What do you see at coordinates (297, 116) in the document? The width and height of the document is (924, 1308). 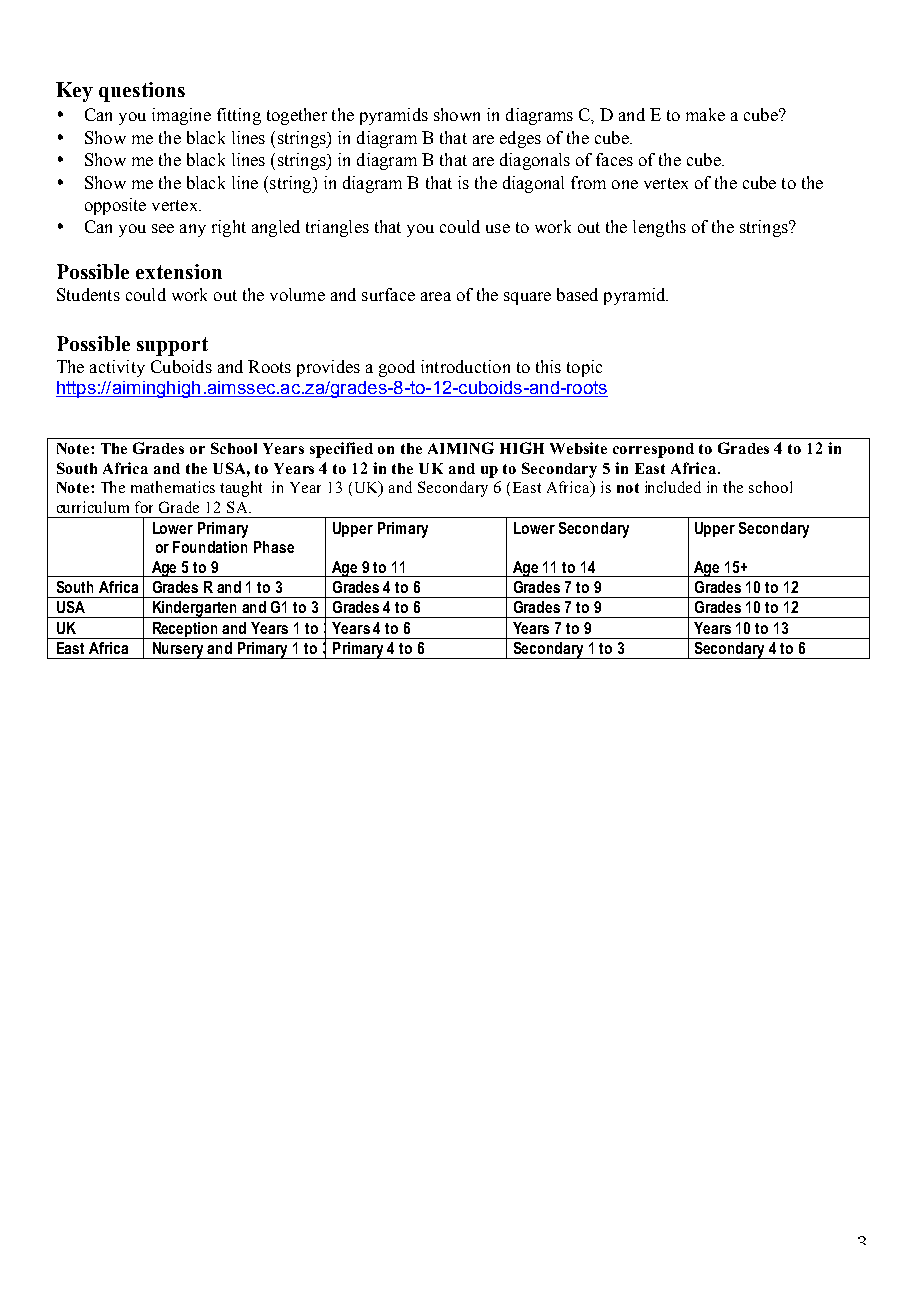 I see `together` at bounding box center [297, 116].
